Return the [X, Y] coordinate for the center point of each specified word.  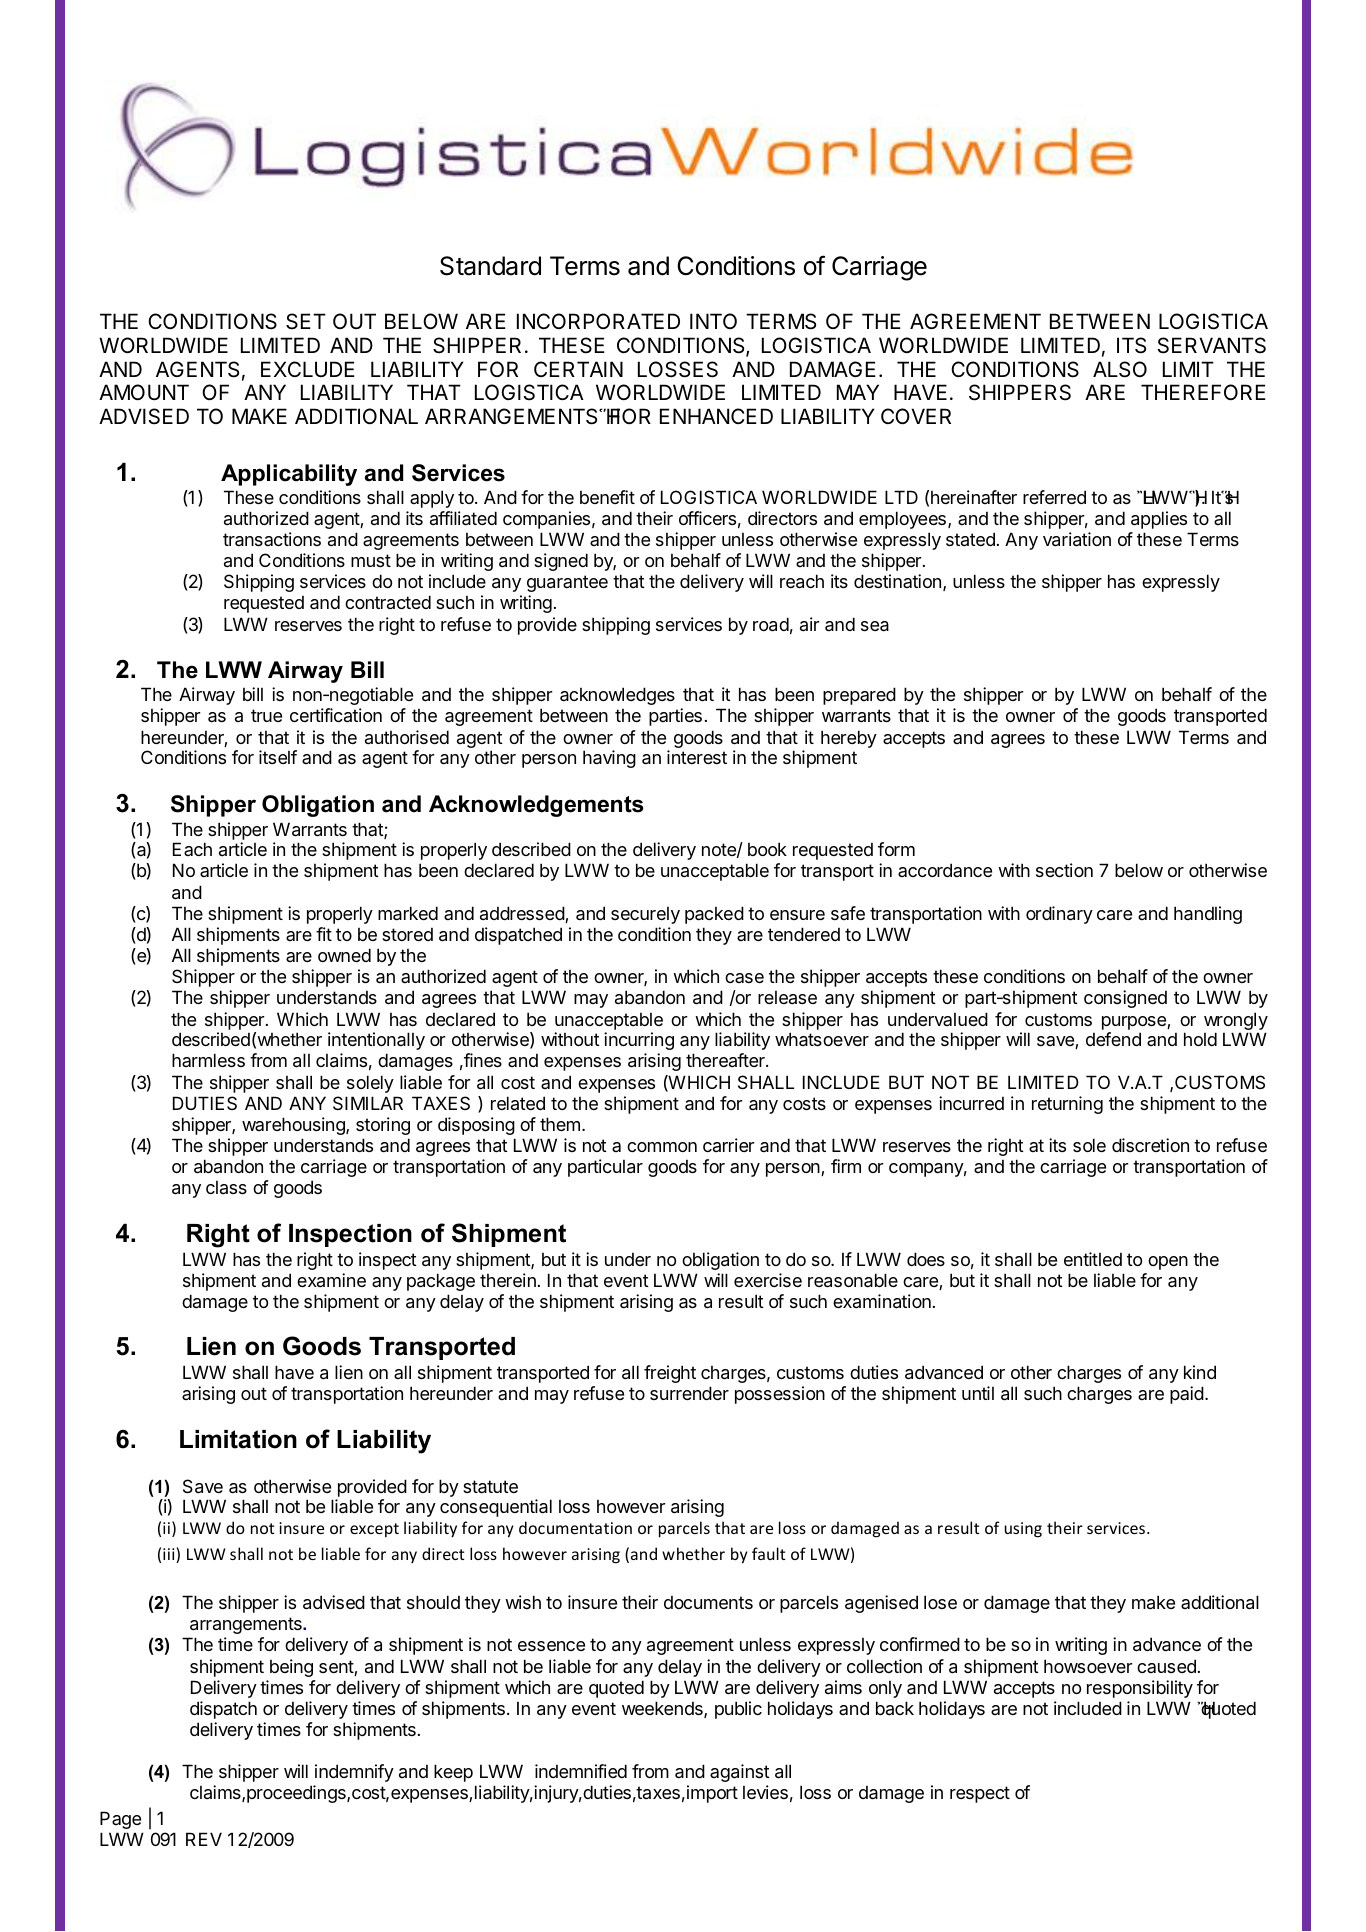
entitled [1093, 1259]
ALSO [1120, 369]
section [1064, 870]
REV [204, 1839]
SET [306, 321]
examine [331, 1280]
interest [697, 757]
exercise [768, 1280]
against [740, 1773]
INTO [713, 321]
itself [278, 757]
